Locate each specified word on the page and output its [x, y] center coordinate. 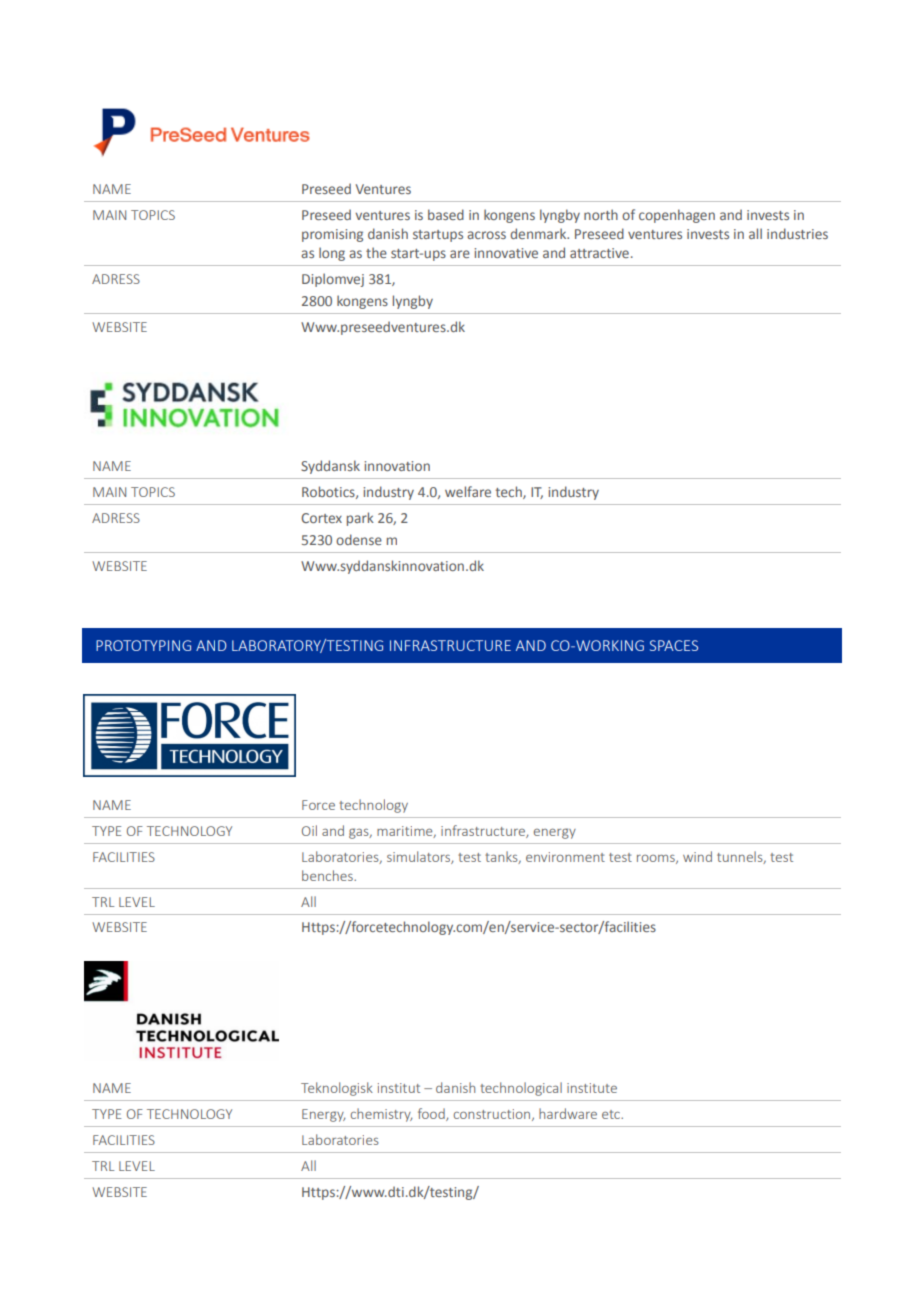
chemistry [381, 1115]
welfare [468, 491]
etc [612, 1114]
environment [565, 857]
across [486, 235]
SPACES [674, 645]
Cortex [321, 518]
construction [493, 1115]
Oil [309, 830]
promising [332, 235]
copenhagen [677, 216]
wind [697, 856]
